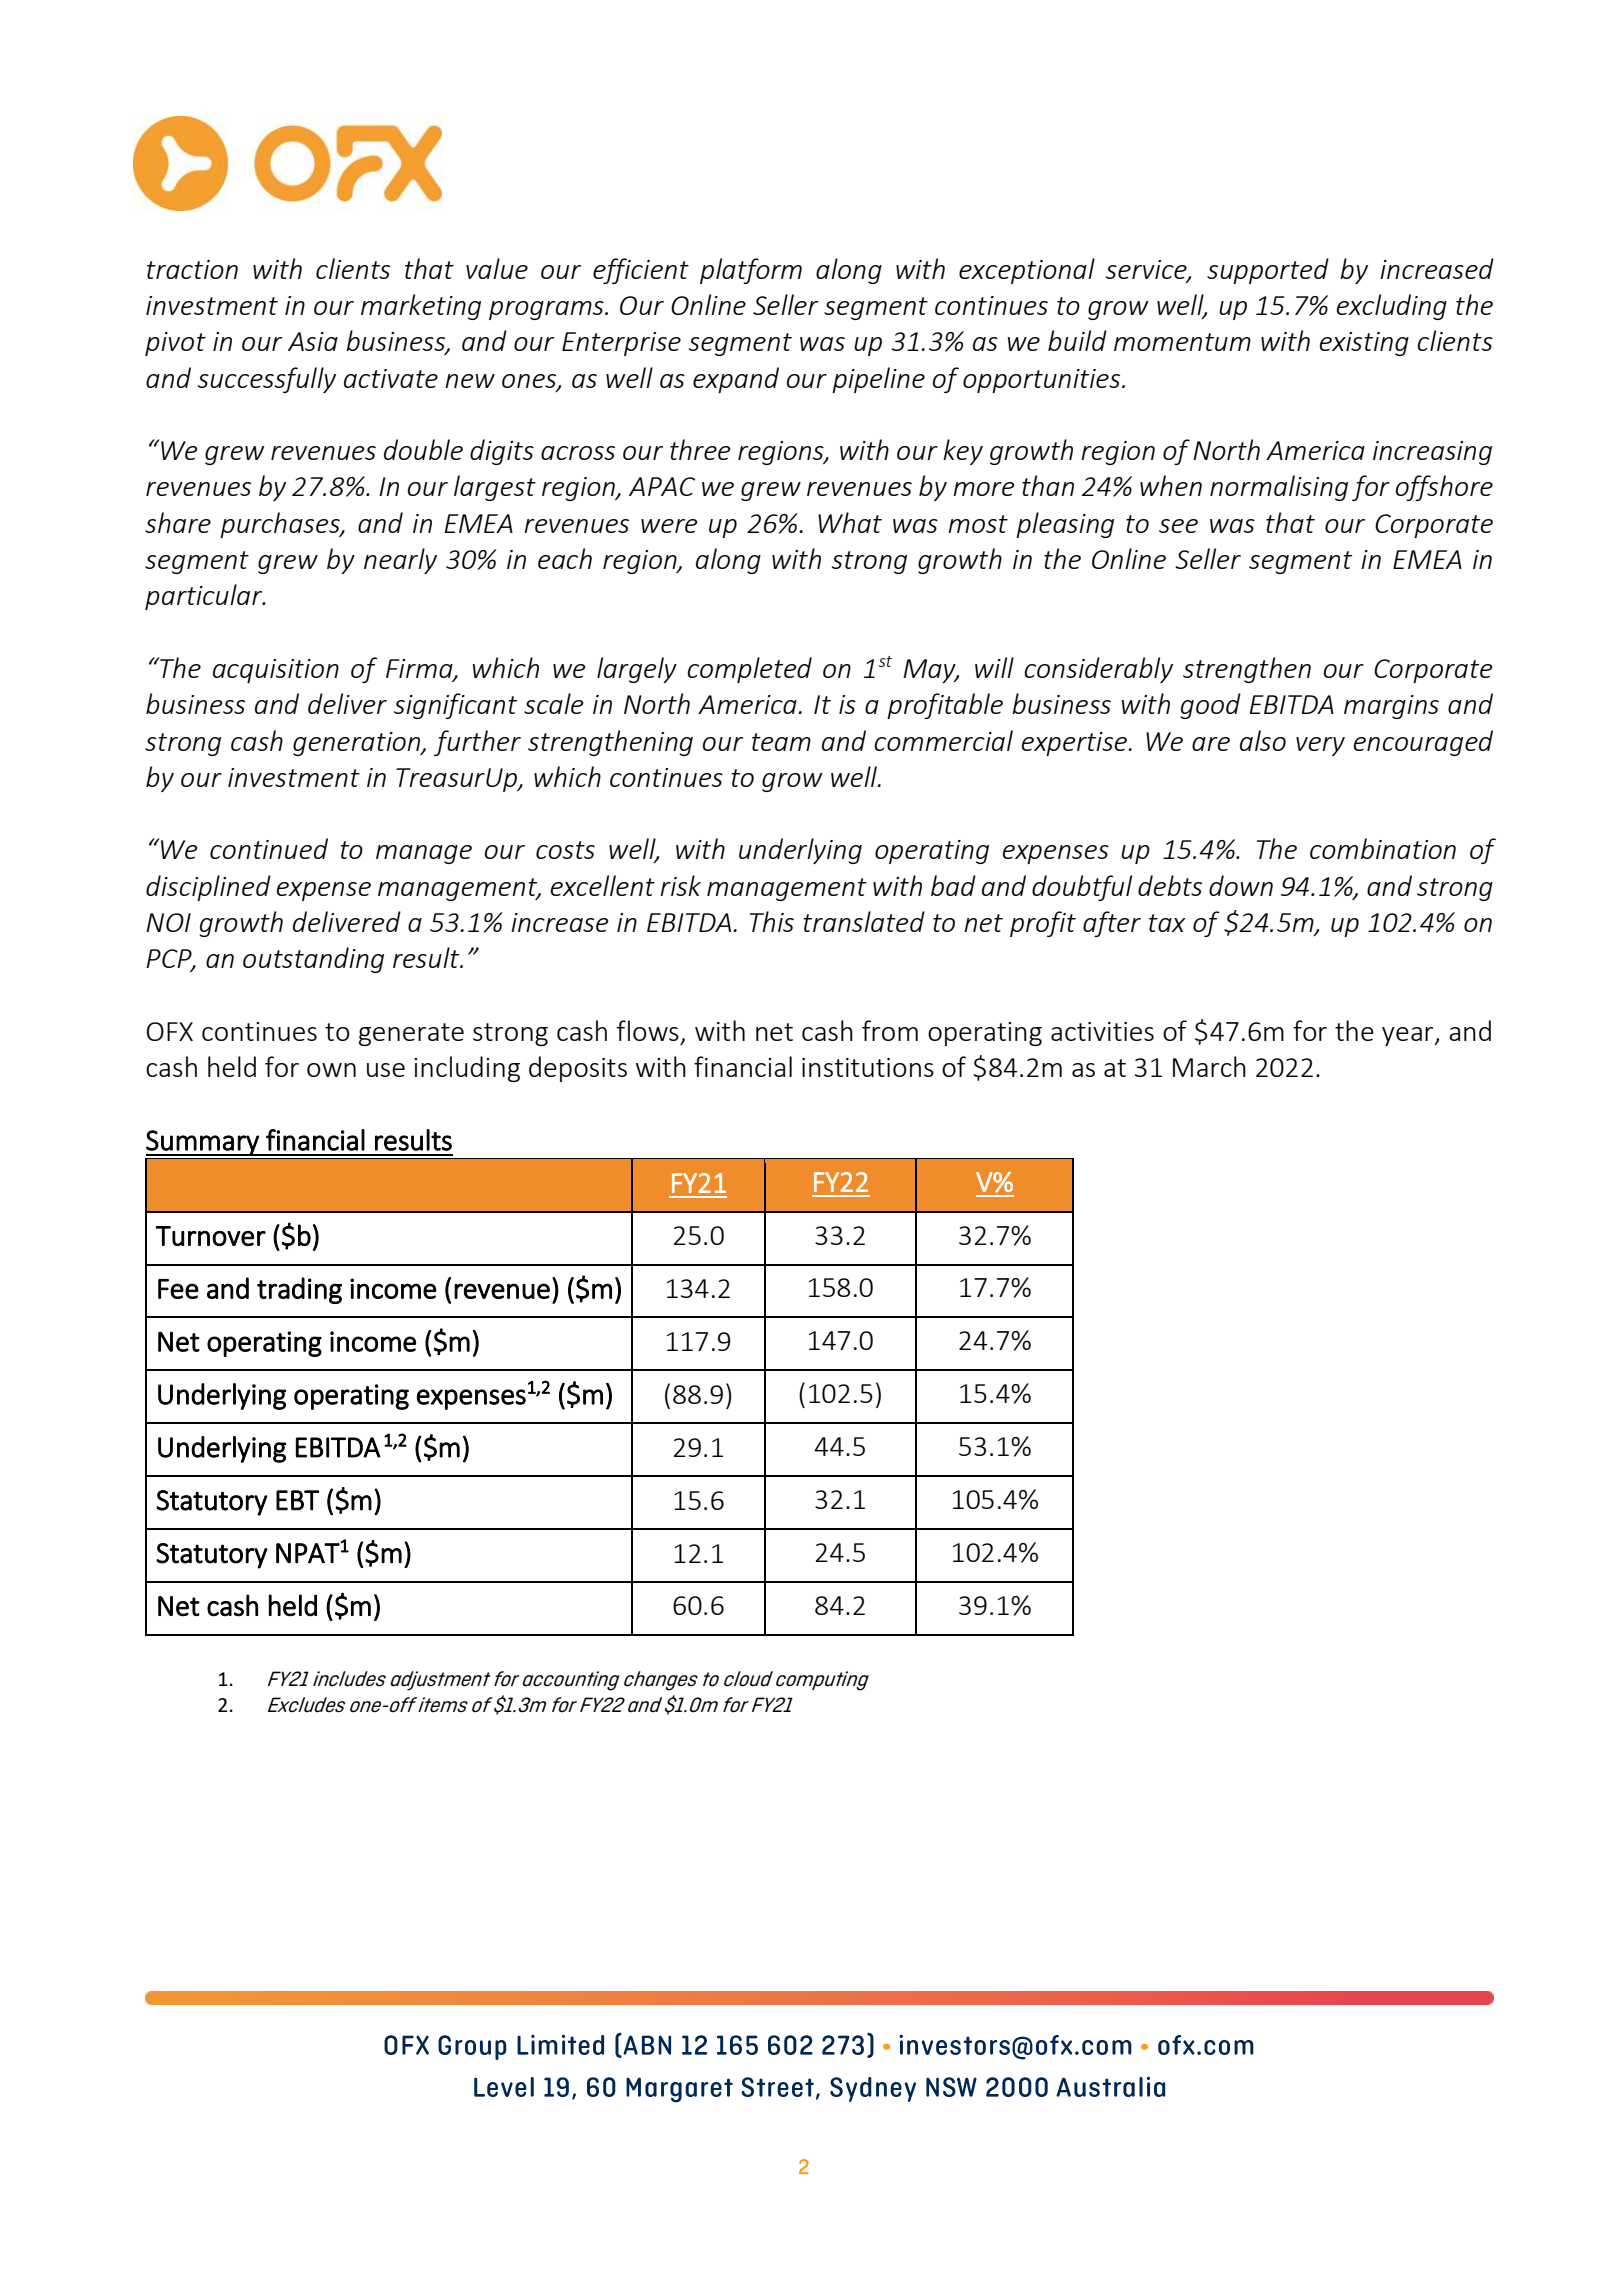  What do you see at coordinates (751, 271) in the screenshot?
I see `platform` at bounding box center [751, 271].
